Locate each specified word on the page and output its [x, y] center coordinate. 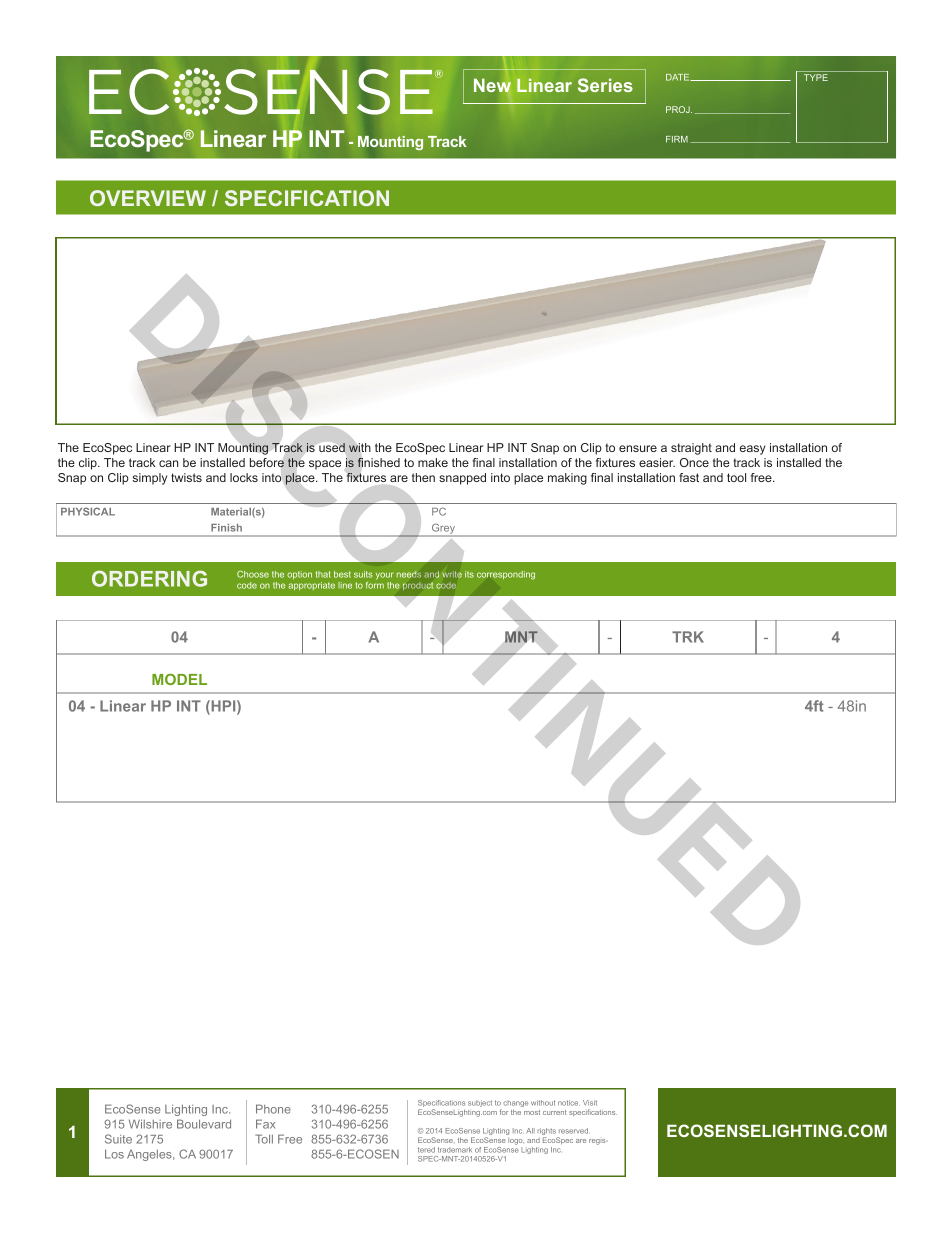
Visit [590, 1103]
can [168, 463]
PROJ [679, 109]
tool [736, 477]
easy [753, 450]
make [433, 462]
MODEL [179, 679]
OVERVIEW [148, 198]
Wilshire [150, 1124]
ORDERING [149, 578]
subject [480, 1103]
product [418, 586]
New [492, 86]
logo [516, 1141]
